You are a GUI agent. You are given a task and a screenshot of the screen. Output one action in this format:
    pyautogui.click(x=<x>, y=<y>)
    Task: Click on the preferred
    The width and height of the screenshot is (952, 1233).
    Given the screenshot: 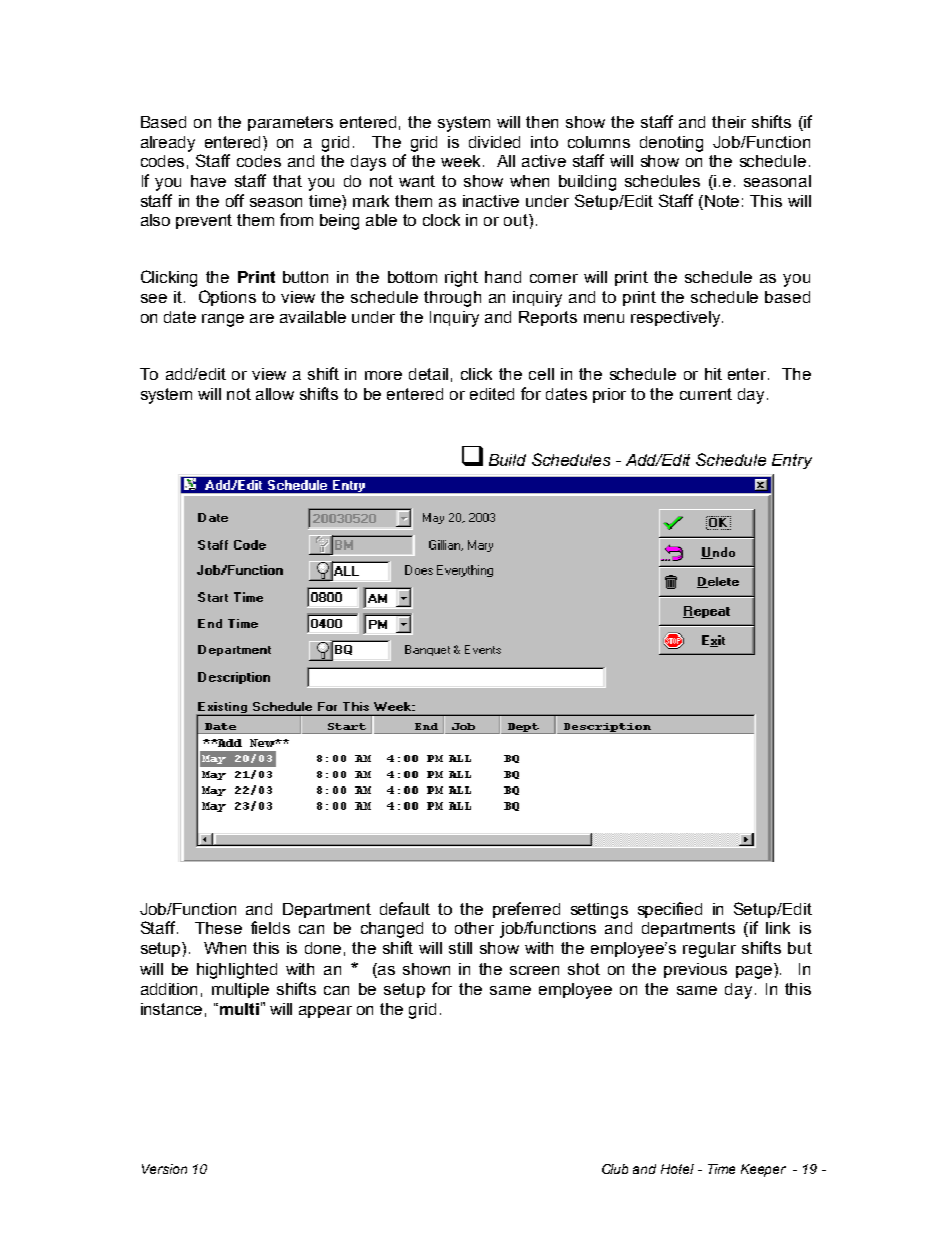 What is the action you would take?
    pyautogui.click(x=526, y=910)
